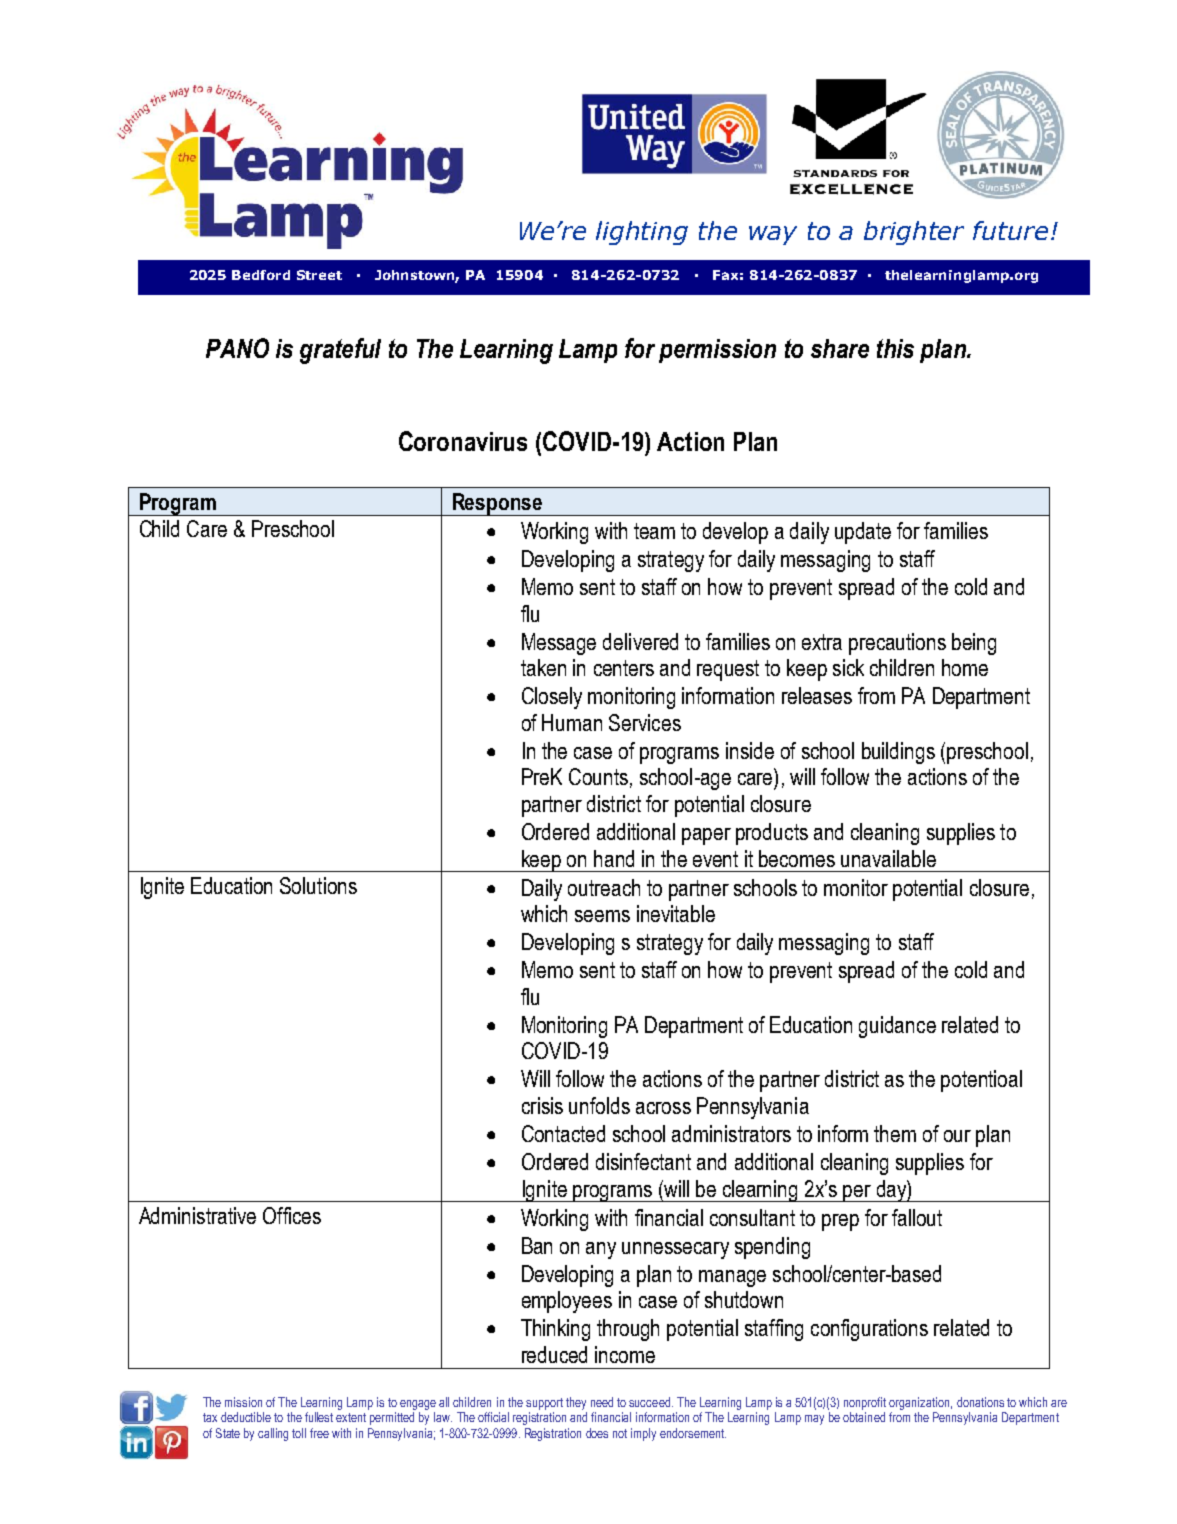 Image resolution: width=1177 pixels, height=1524 pixels. What do you see at coordinates (914, 233) in the document?
I see `brighter` at bounding box center [914, 233].
